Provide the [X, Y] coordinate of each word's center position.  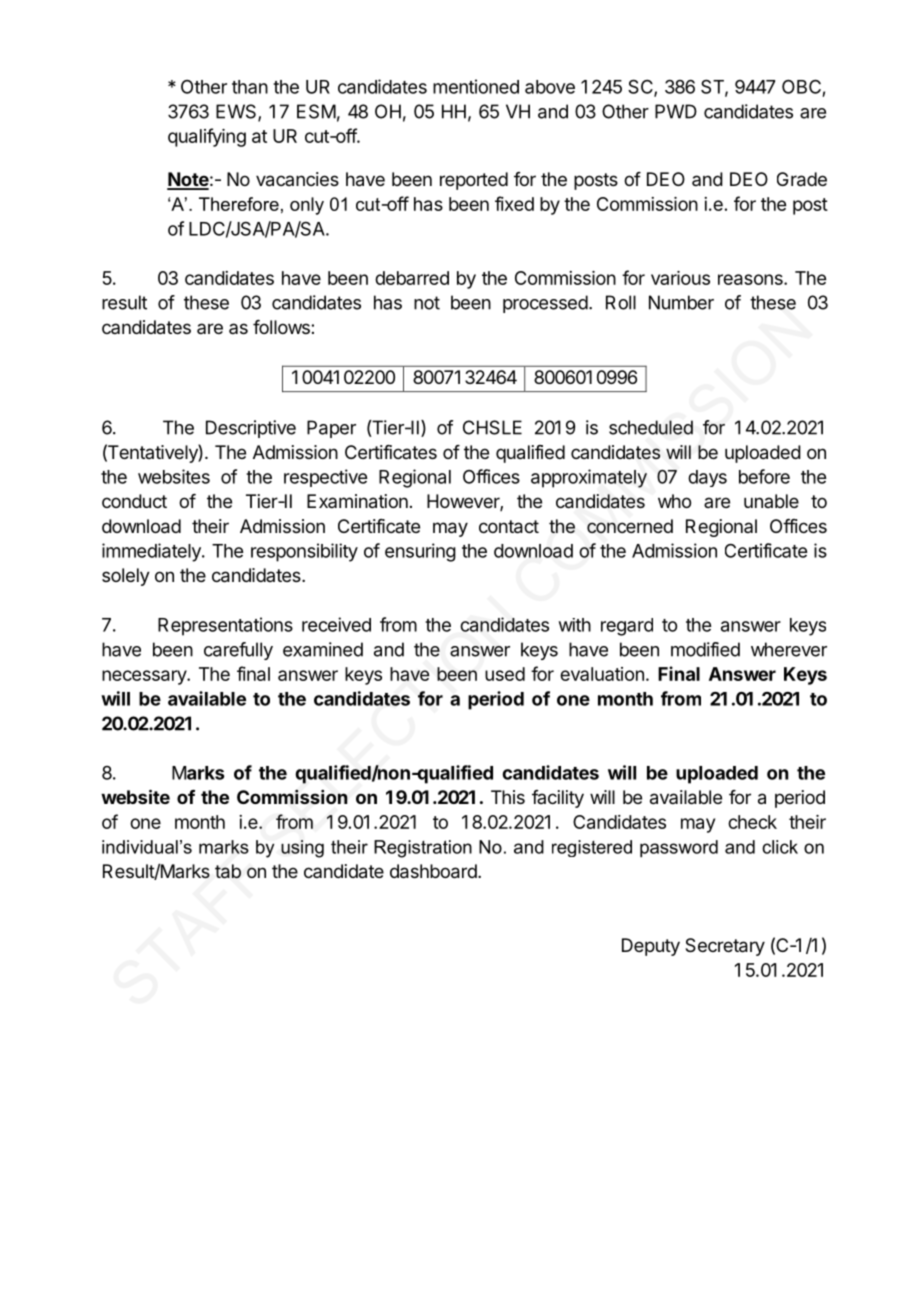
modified [705, 649]
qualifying [207, 137]
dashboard [434, 871]
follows [282, 327]
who [674, 501]
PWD [676, 111]
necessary [145, 677]
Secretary [725, 947]
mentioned [476, 86]
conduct [134, 501]
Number [681, 302]
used [505, 674]
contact [509, 527]
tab [228, 871]
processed [545, 304]
